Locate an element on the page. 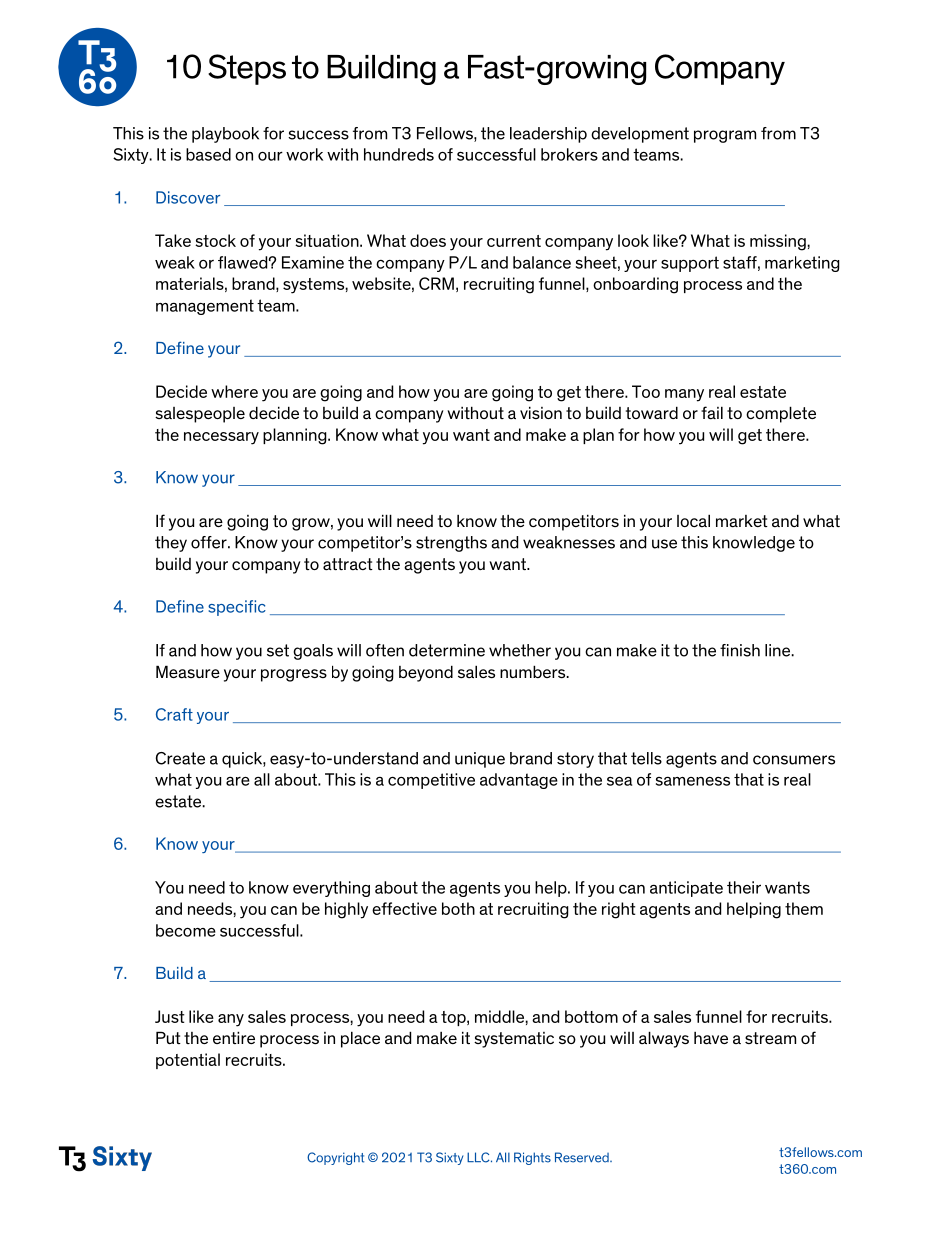  LLC is located at coordinates (479, 1157).
